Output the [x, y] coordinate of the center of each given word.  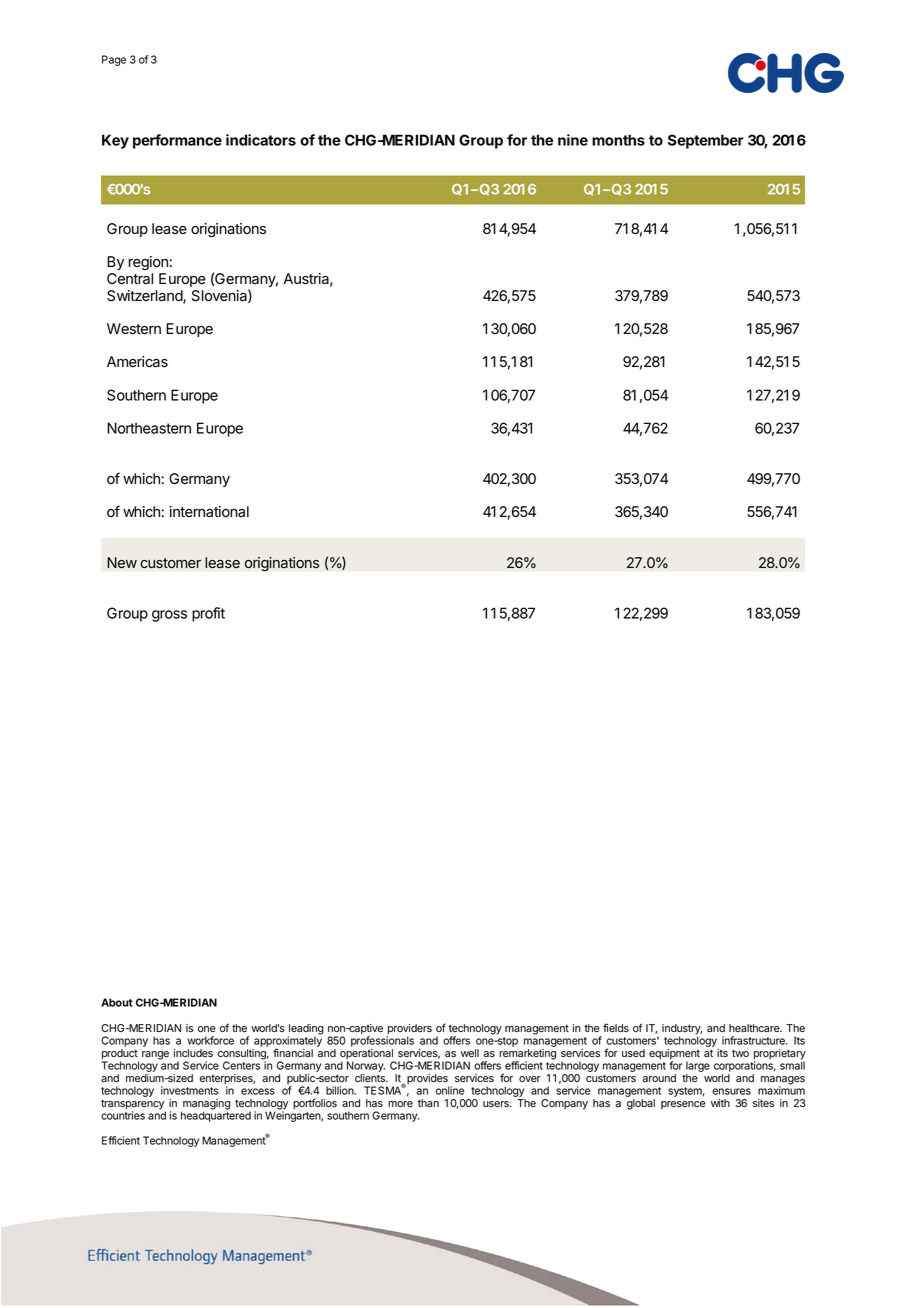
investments [189, 1090]
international [209, 512]
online [450, 1090]
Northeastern [149, 428]
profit [208, 614]
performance [177, 141]
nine [573, 140]
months [618, 140]
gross [169, 616]
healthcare [755, 1028]
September [706, 141]
